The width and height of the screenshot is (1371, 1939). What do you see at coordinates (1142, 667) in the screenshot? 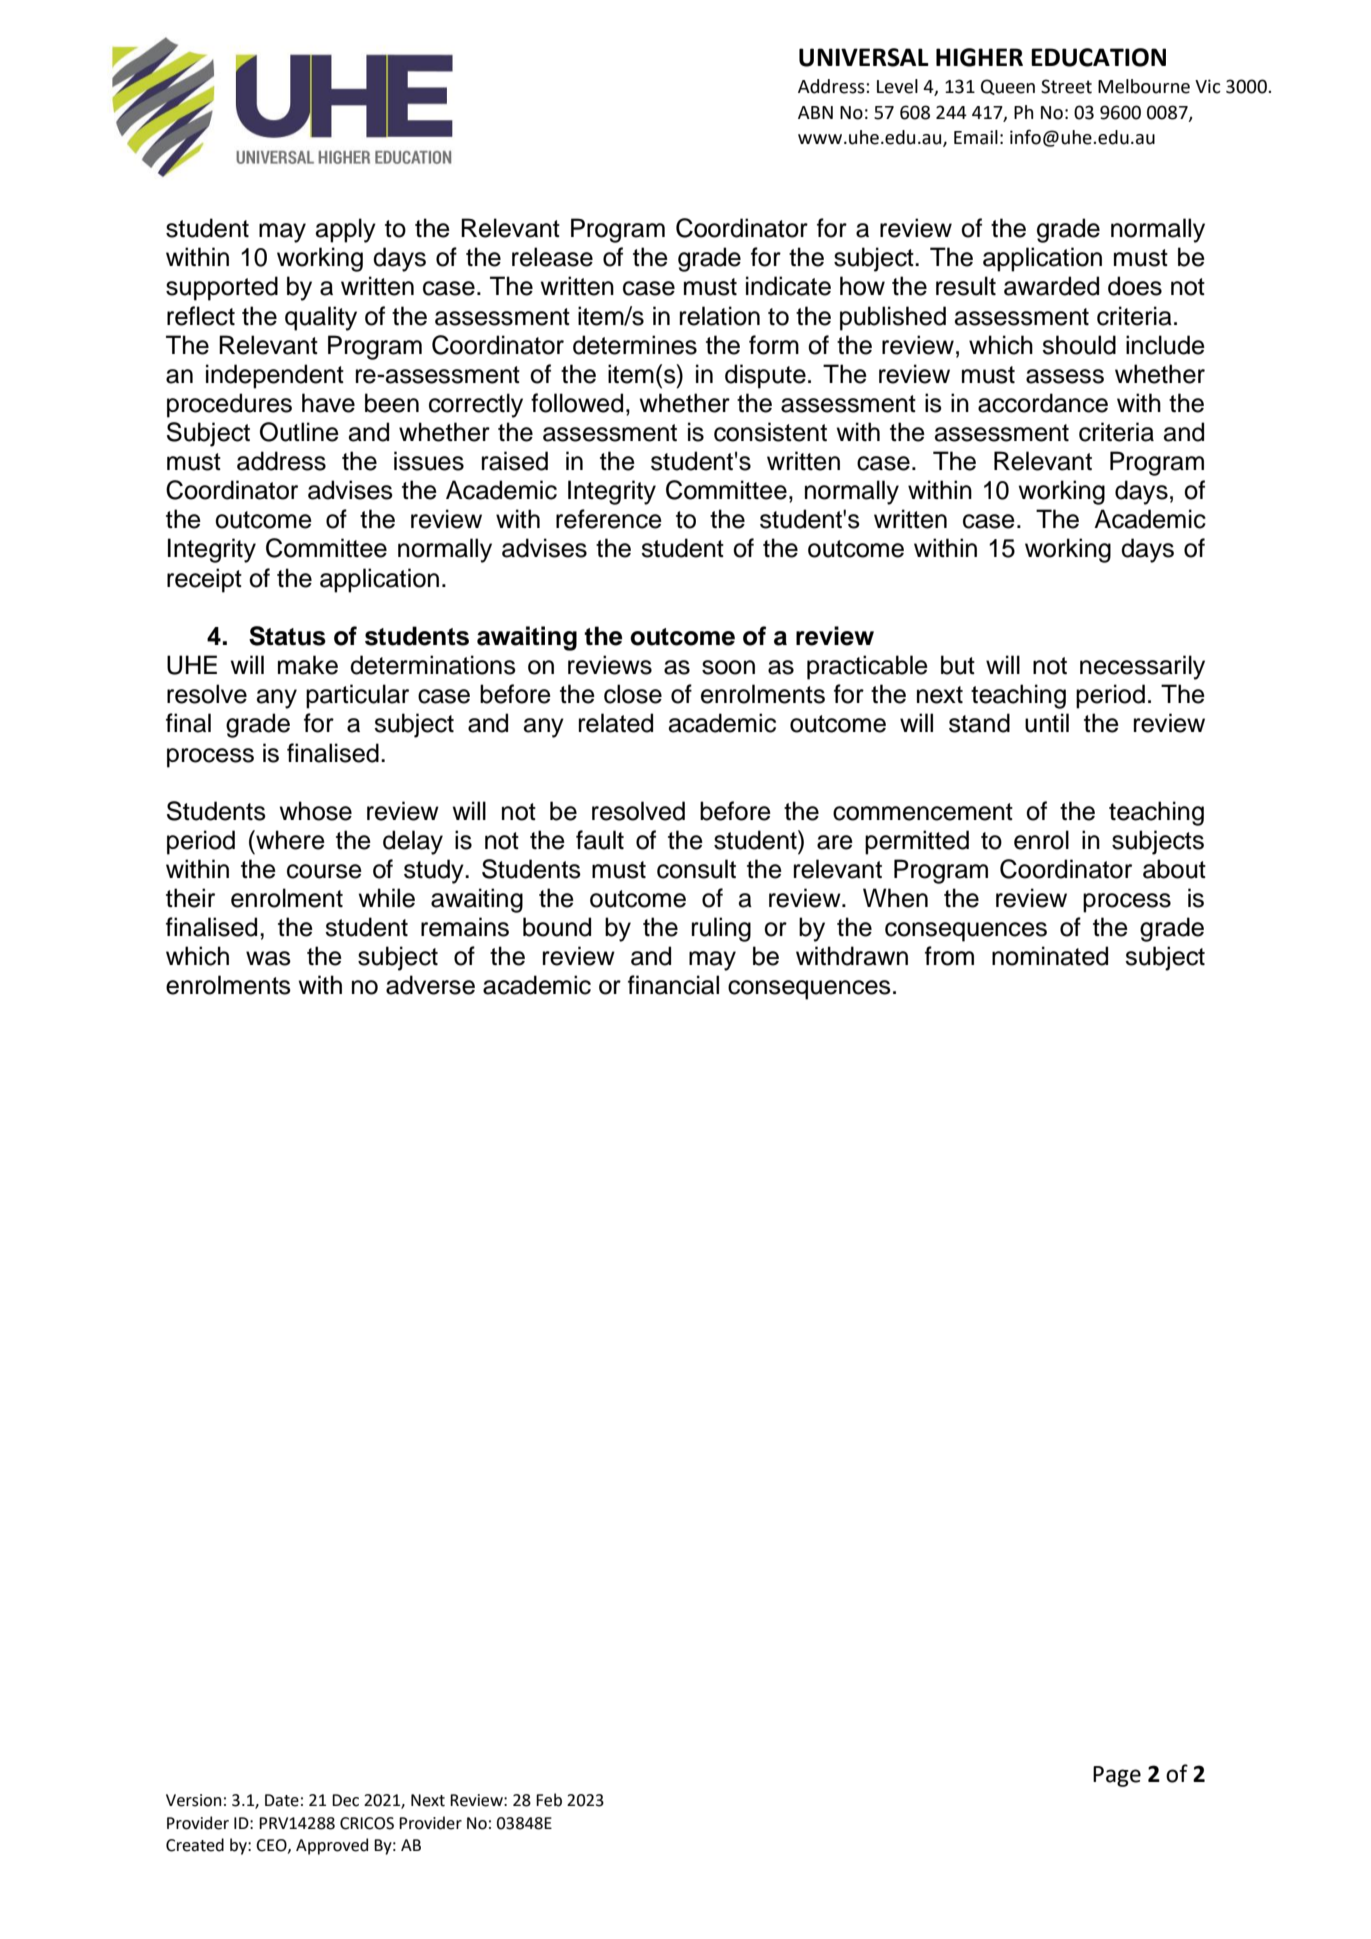
I see `necessarily` at bounding box center [1142, 667].
